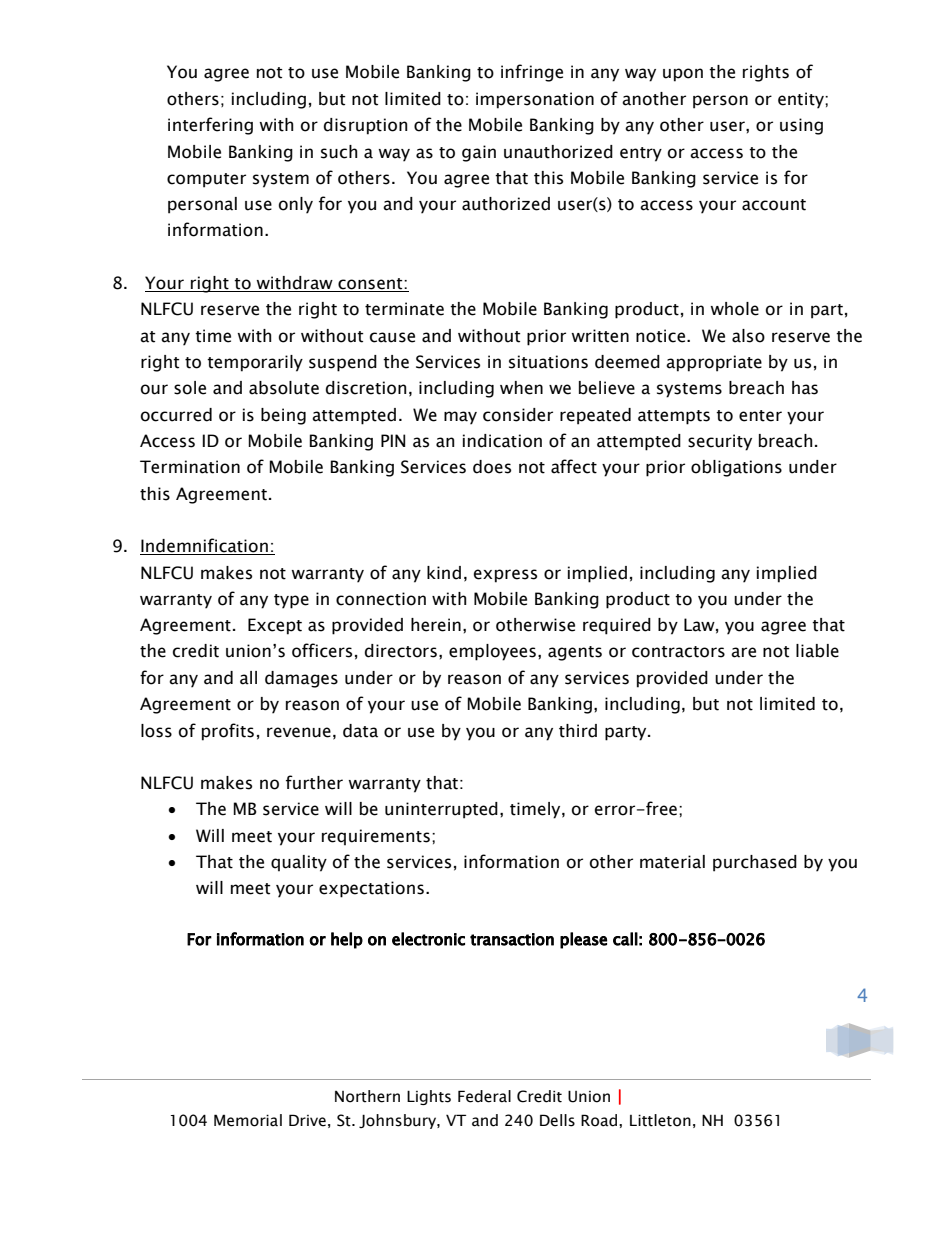 The height and width of the image is (1233, 952). What do you see at coordinates (743, 652) in the image?
I see `are` at bounding box center [743, 652].
